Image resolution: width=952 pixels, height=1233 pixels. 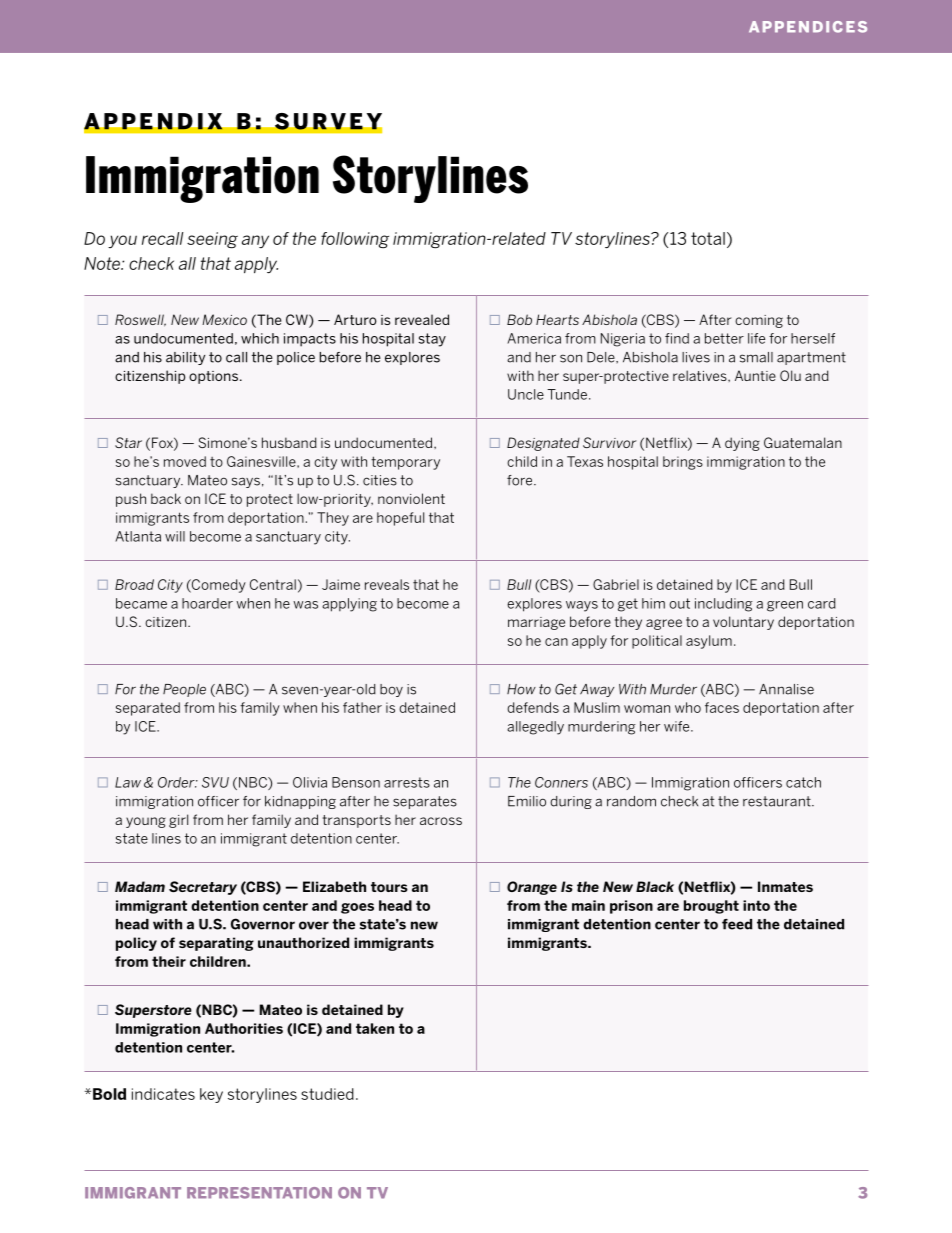 I want to click on reveals, so click(x=387, y=584).
